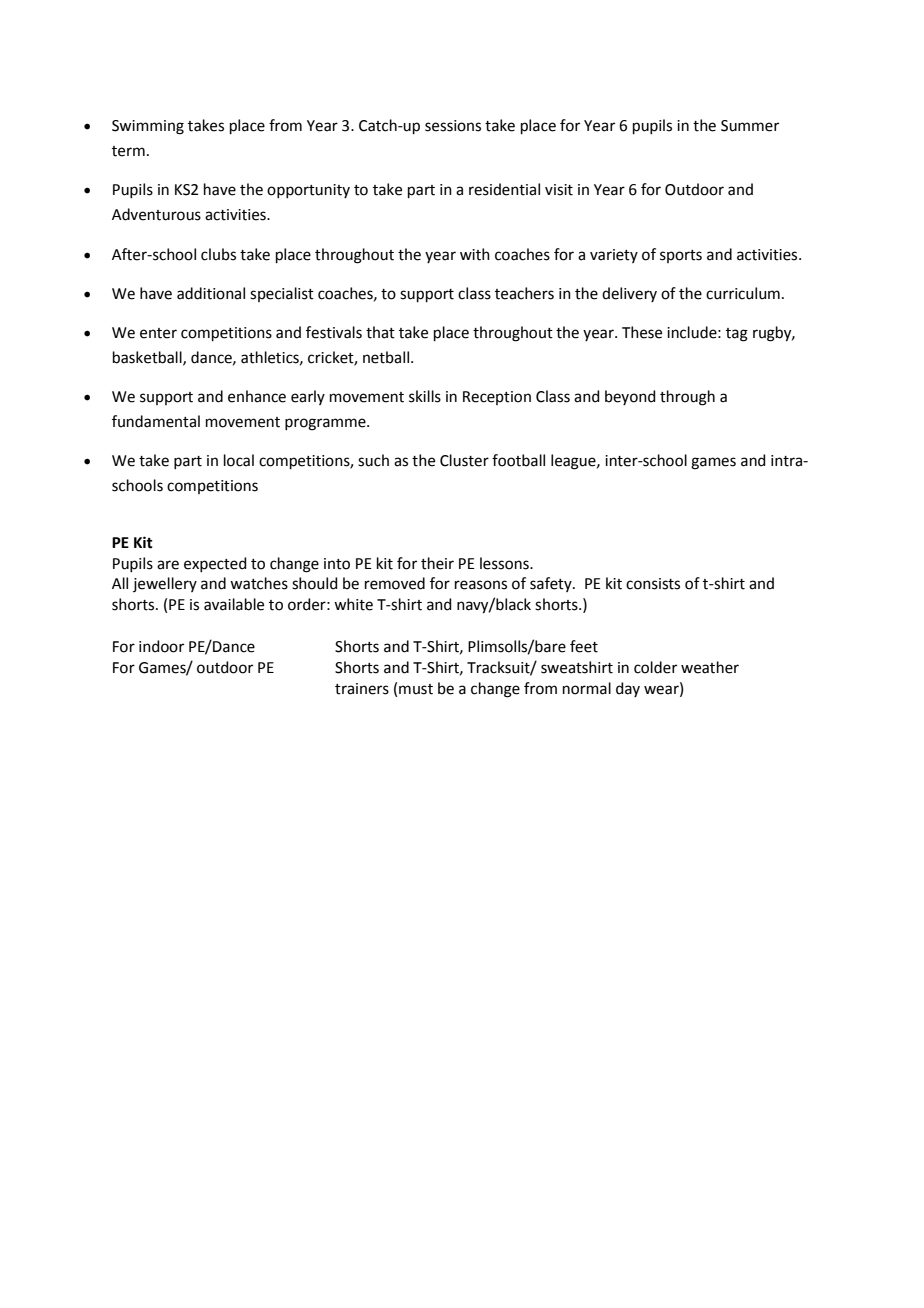  I want to click on Summer, so click(750, 126).
